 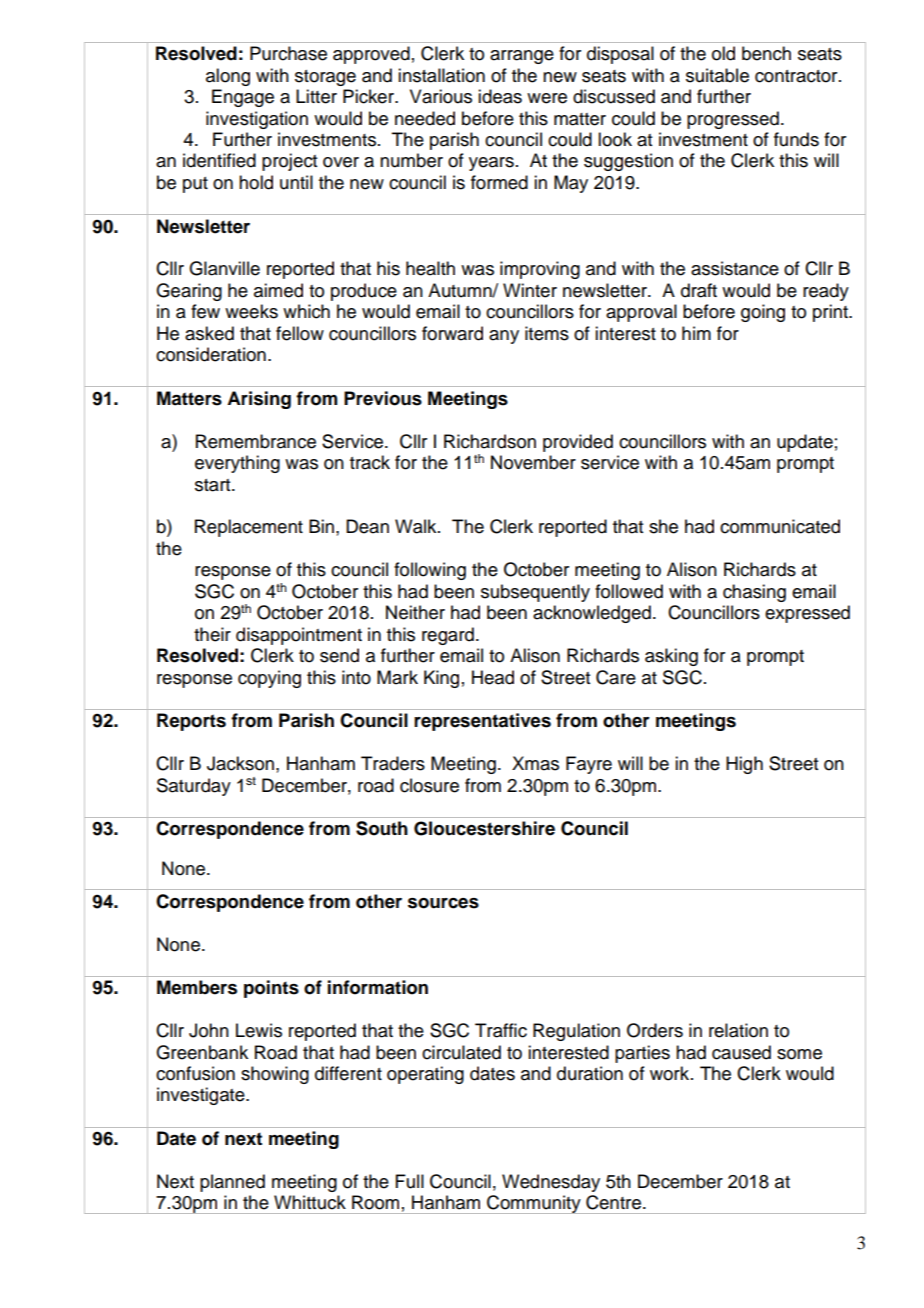 What do you see at coordinates (243, 98) in the page?
I see `Engage` at bounding box center [243, 98].
